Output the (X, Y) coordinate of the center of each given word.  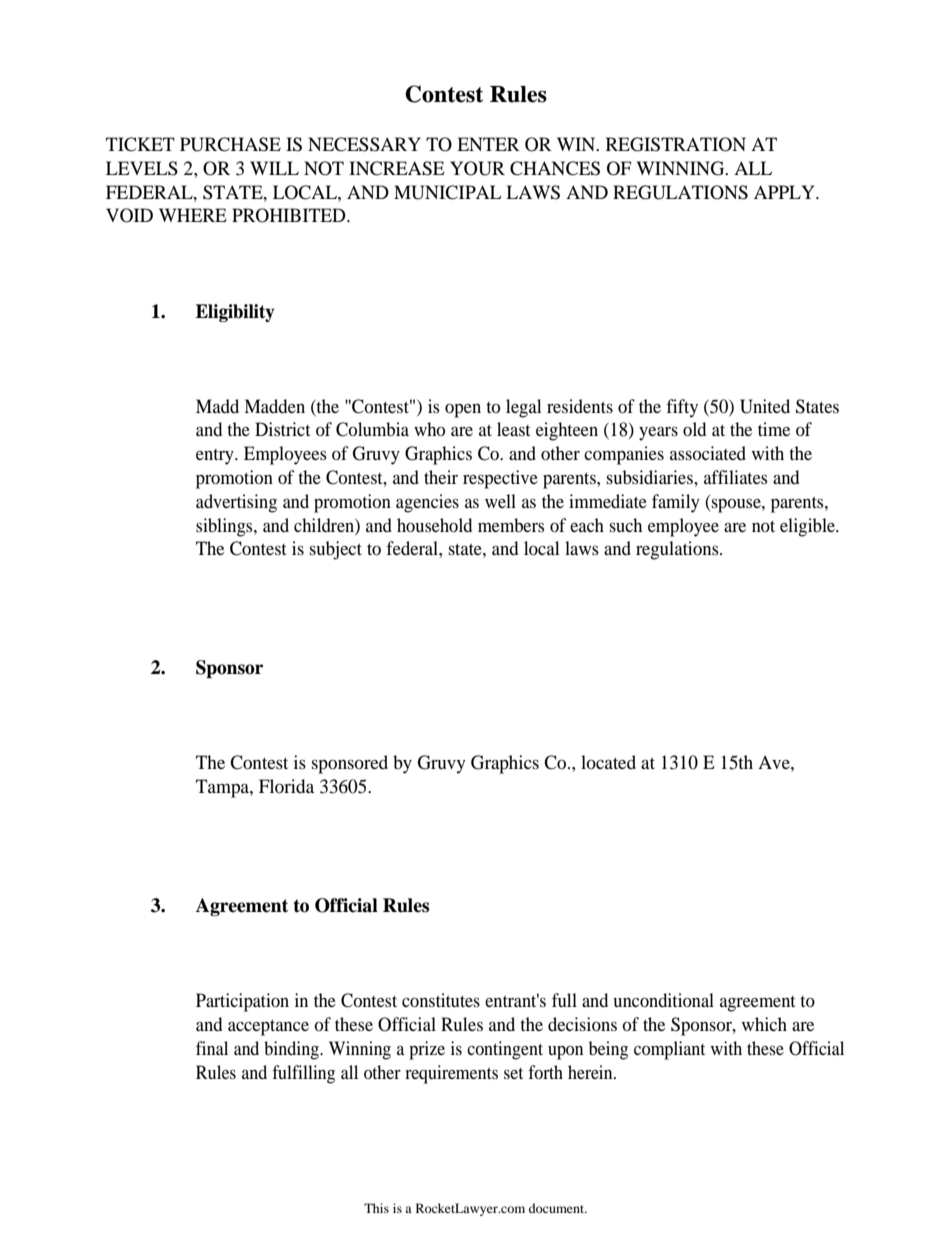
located (608, 762)
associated (708, 453)
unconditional (663, 1000)
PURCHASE (230, 144)
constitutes (441, 1000)
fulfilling (303, 1074)
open (463, 411)
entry (216, 457)
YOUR (477, 168)
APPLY (785, 192)
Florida (286, 786)
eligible (808, 527)
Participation (242, 1002)
